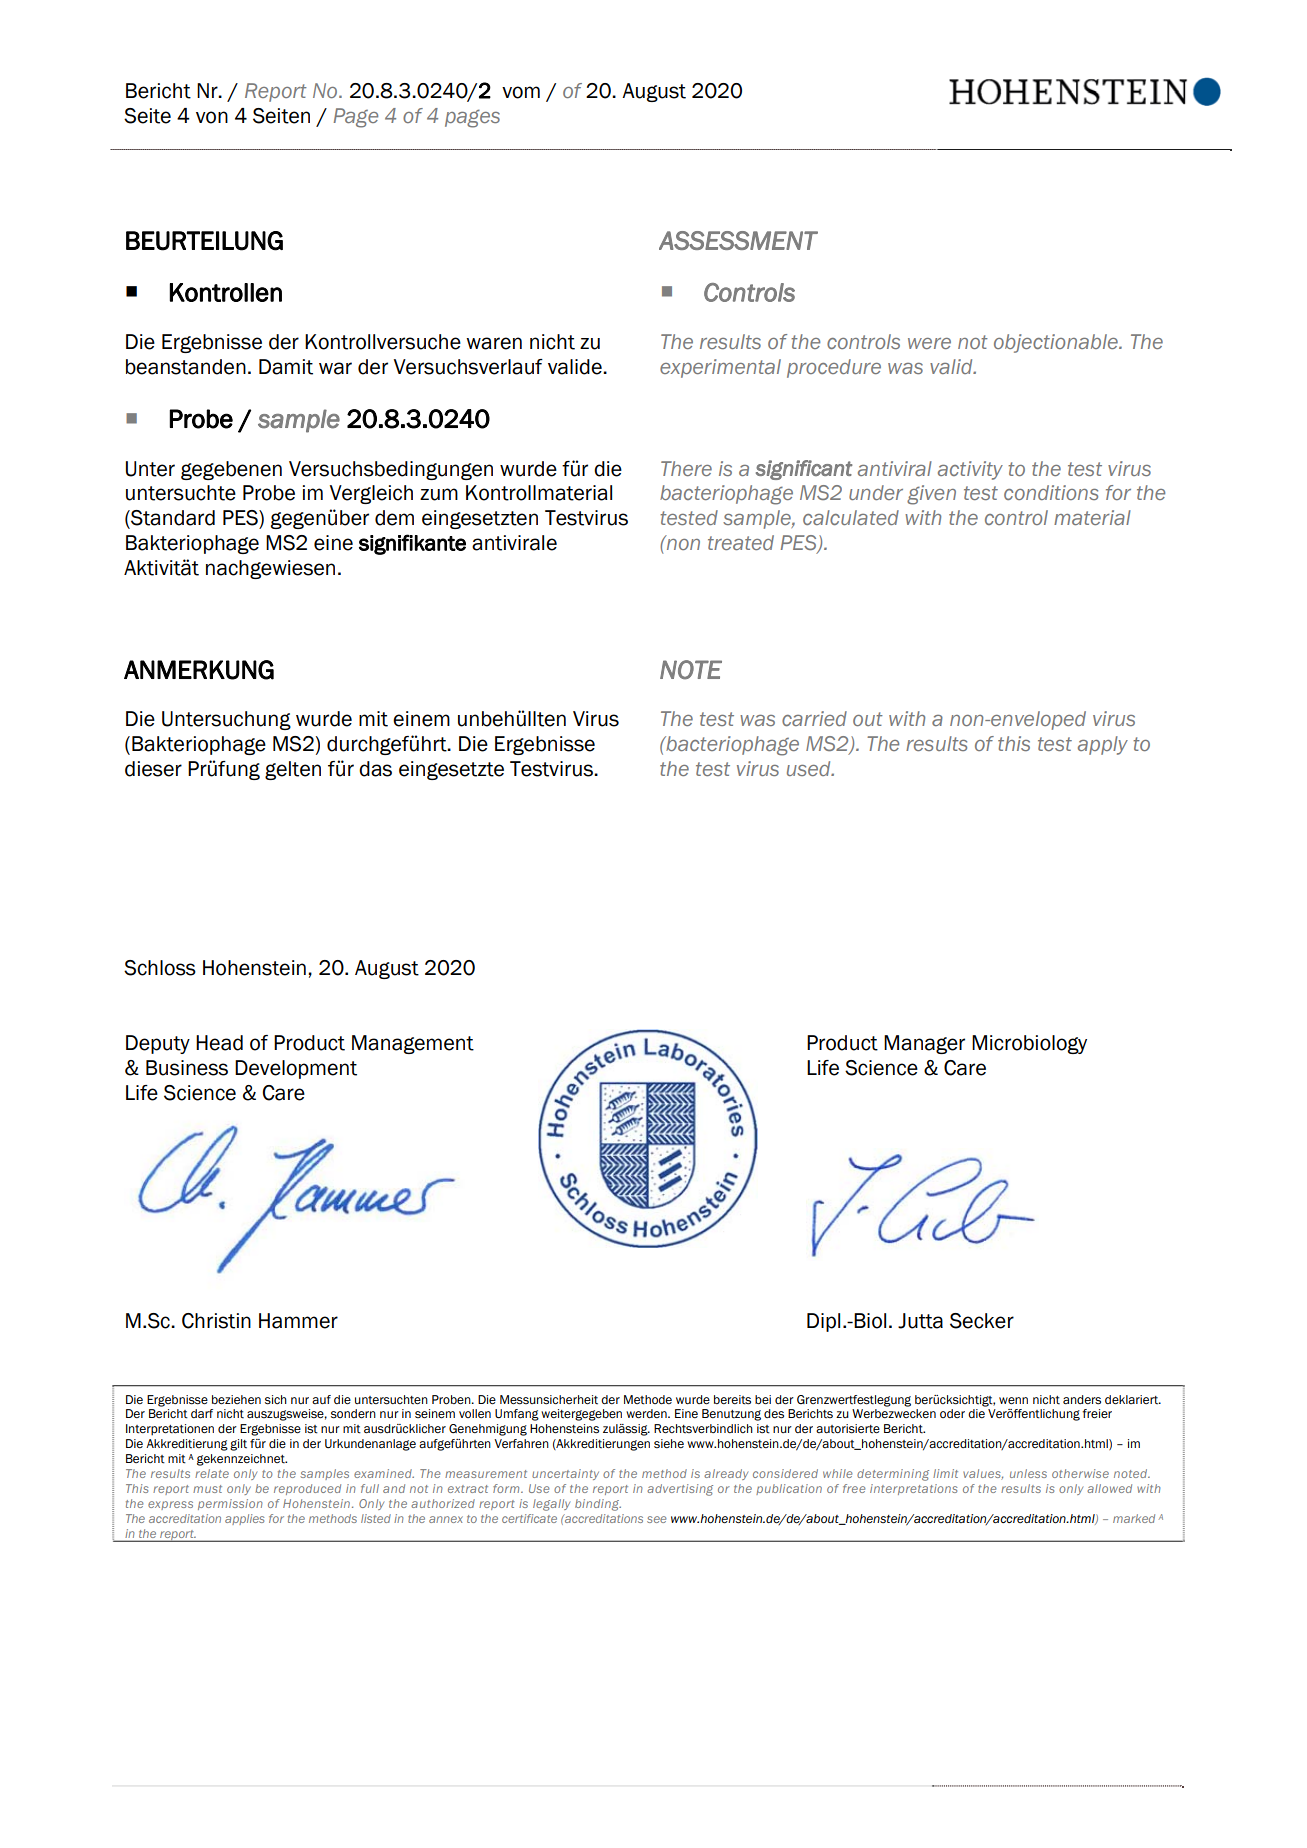  Describe the element at coordinates (413, 1044) in the screenshot. I see `Management` at that location.
